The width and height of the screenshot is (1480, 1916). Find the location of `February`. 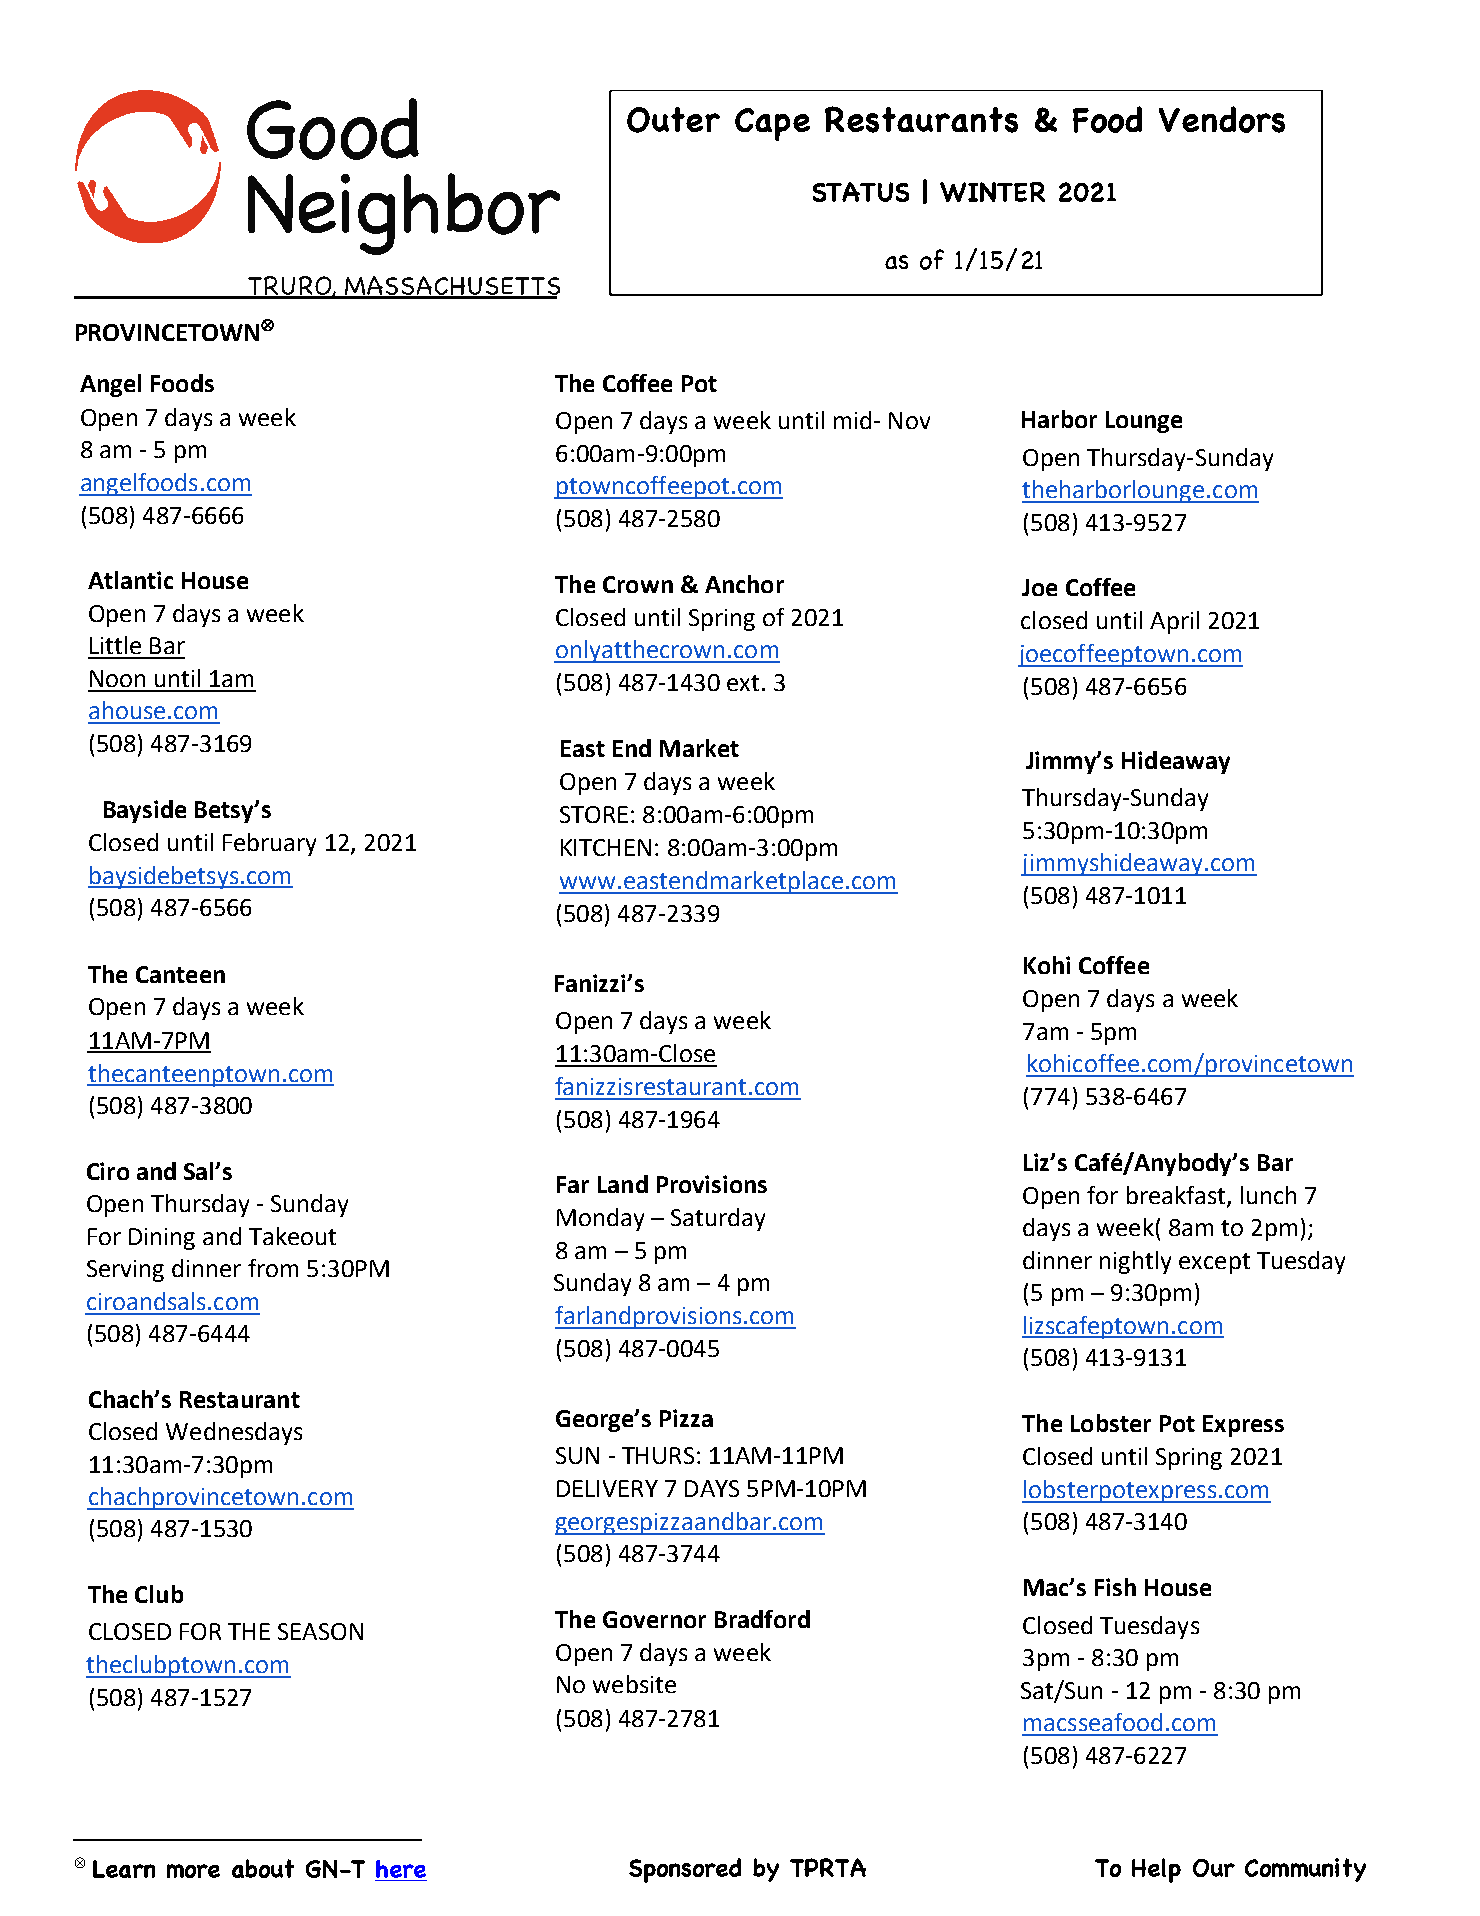

February is located at coordinates (269, 844).
